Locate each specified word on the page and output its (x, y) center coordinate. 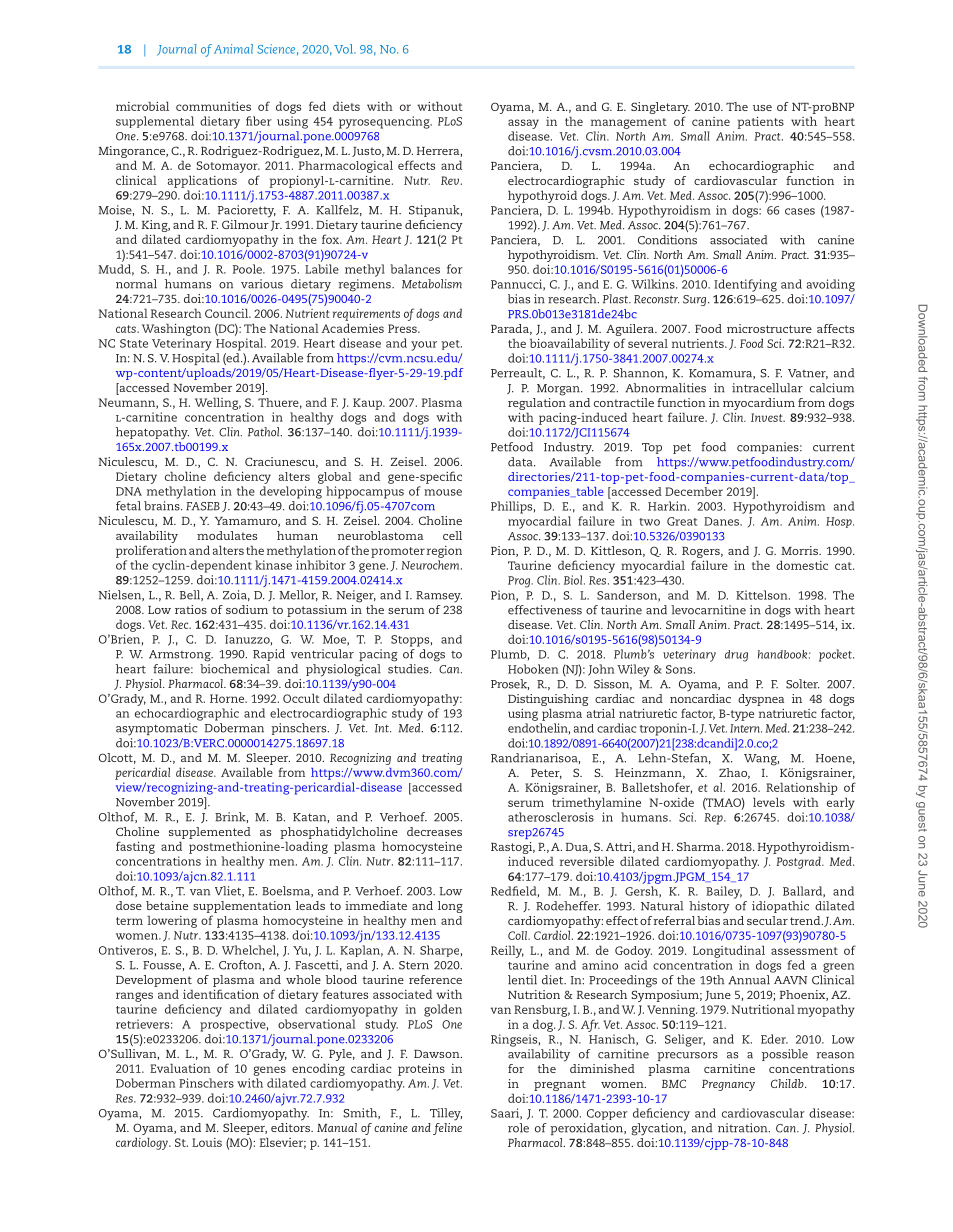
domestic (802, 565)
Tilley (446, 1114)
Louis (207, 1142)
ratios (191, 609)
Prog (520, 582)
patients (761, 122)
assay (523, 124)
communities (213, 106)
